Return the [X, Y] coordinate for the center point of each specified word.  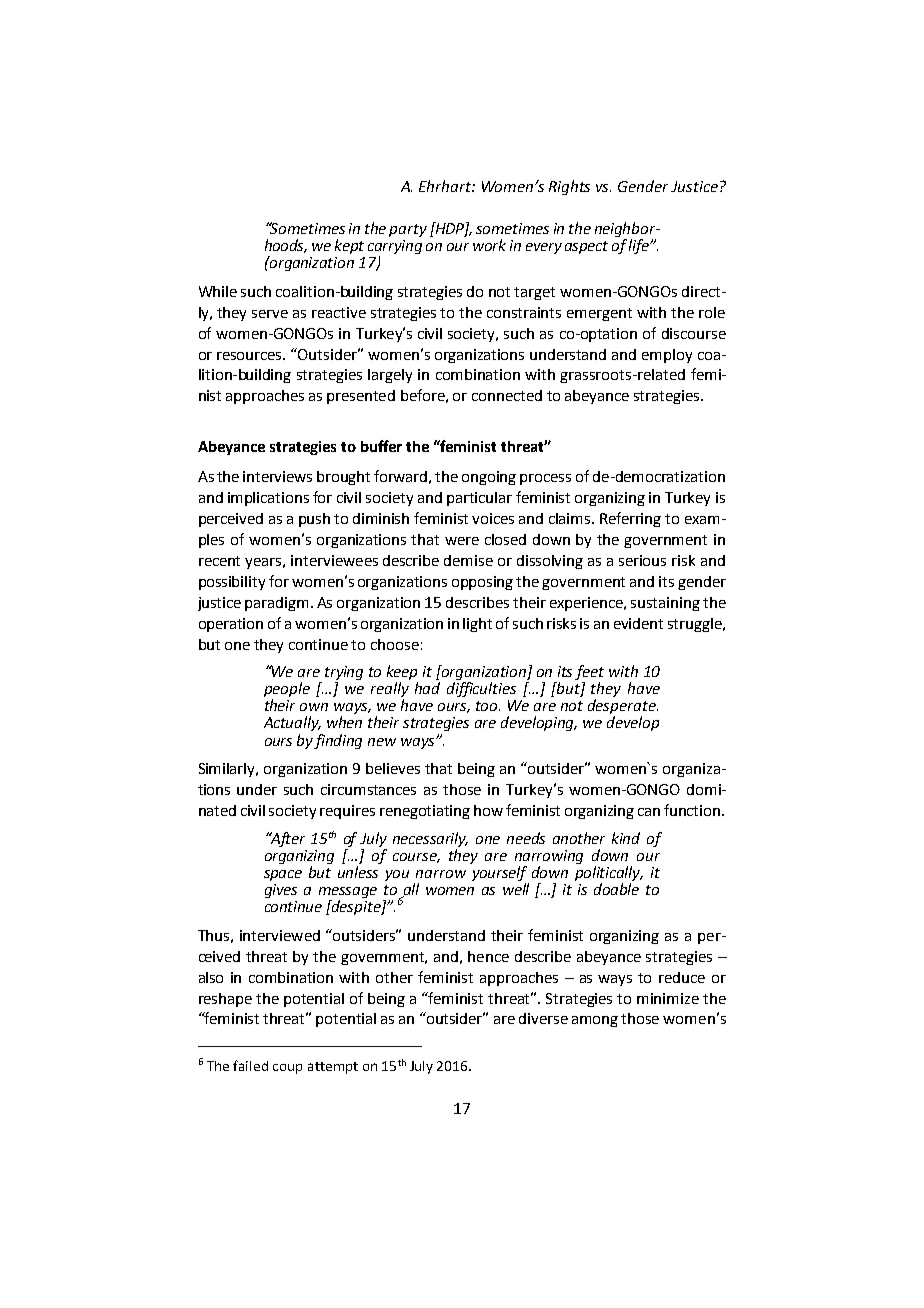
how [488, 810]
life [640, 246]
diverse [543, 1018]
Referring [630, 519]
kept [349, 246]
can [649, 812]
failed [250, 1065]
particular [479, 499]
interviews [277, 476]
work [489, 245]
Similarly [228, 770]
